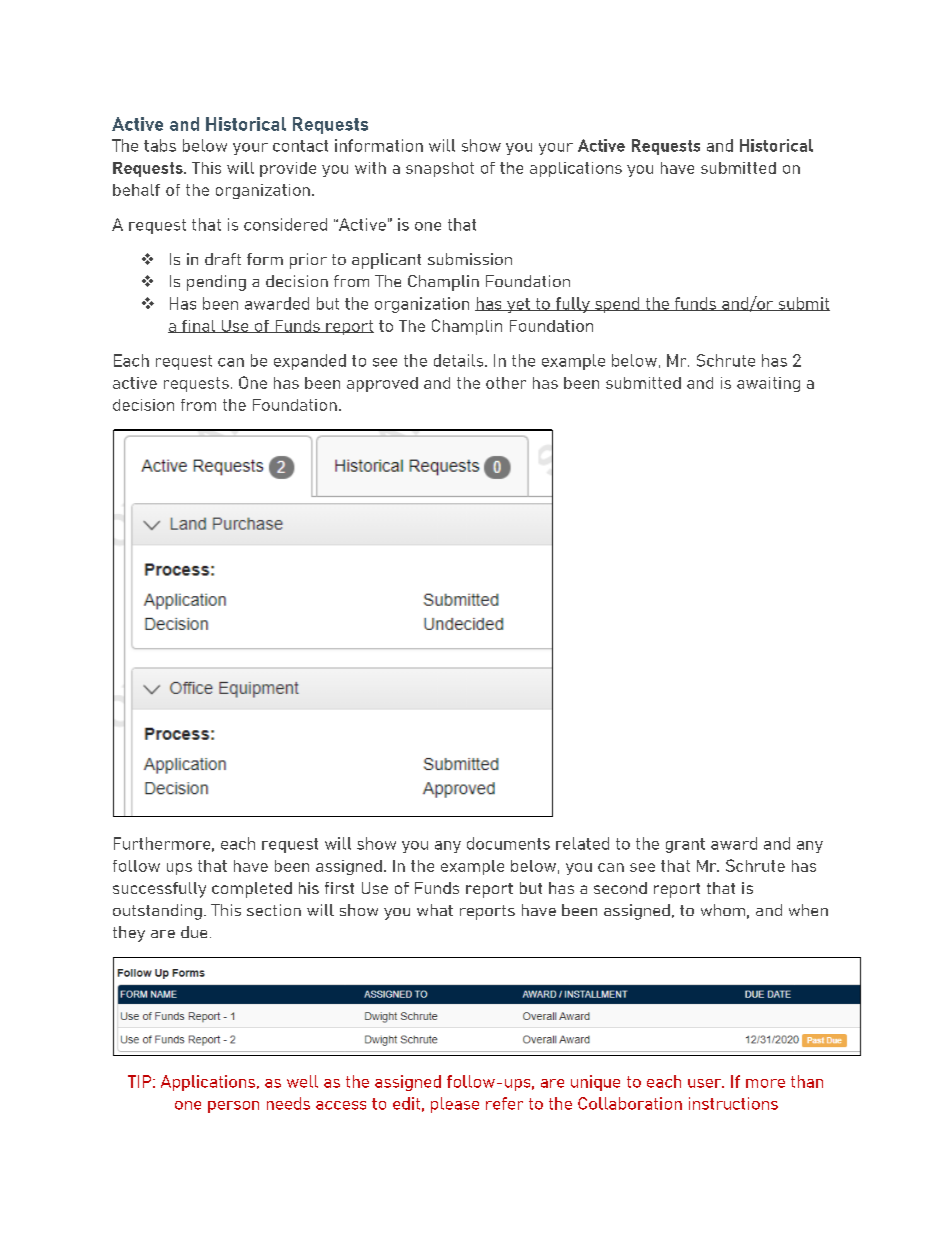 The height and width of the document is (1233, 952). I want to click on when, so click(808, 910).
